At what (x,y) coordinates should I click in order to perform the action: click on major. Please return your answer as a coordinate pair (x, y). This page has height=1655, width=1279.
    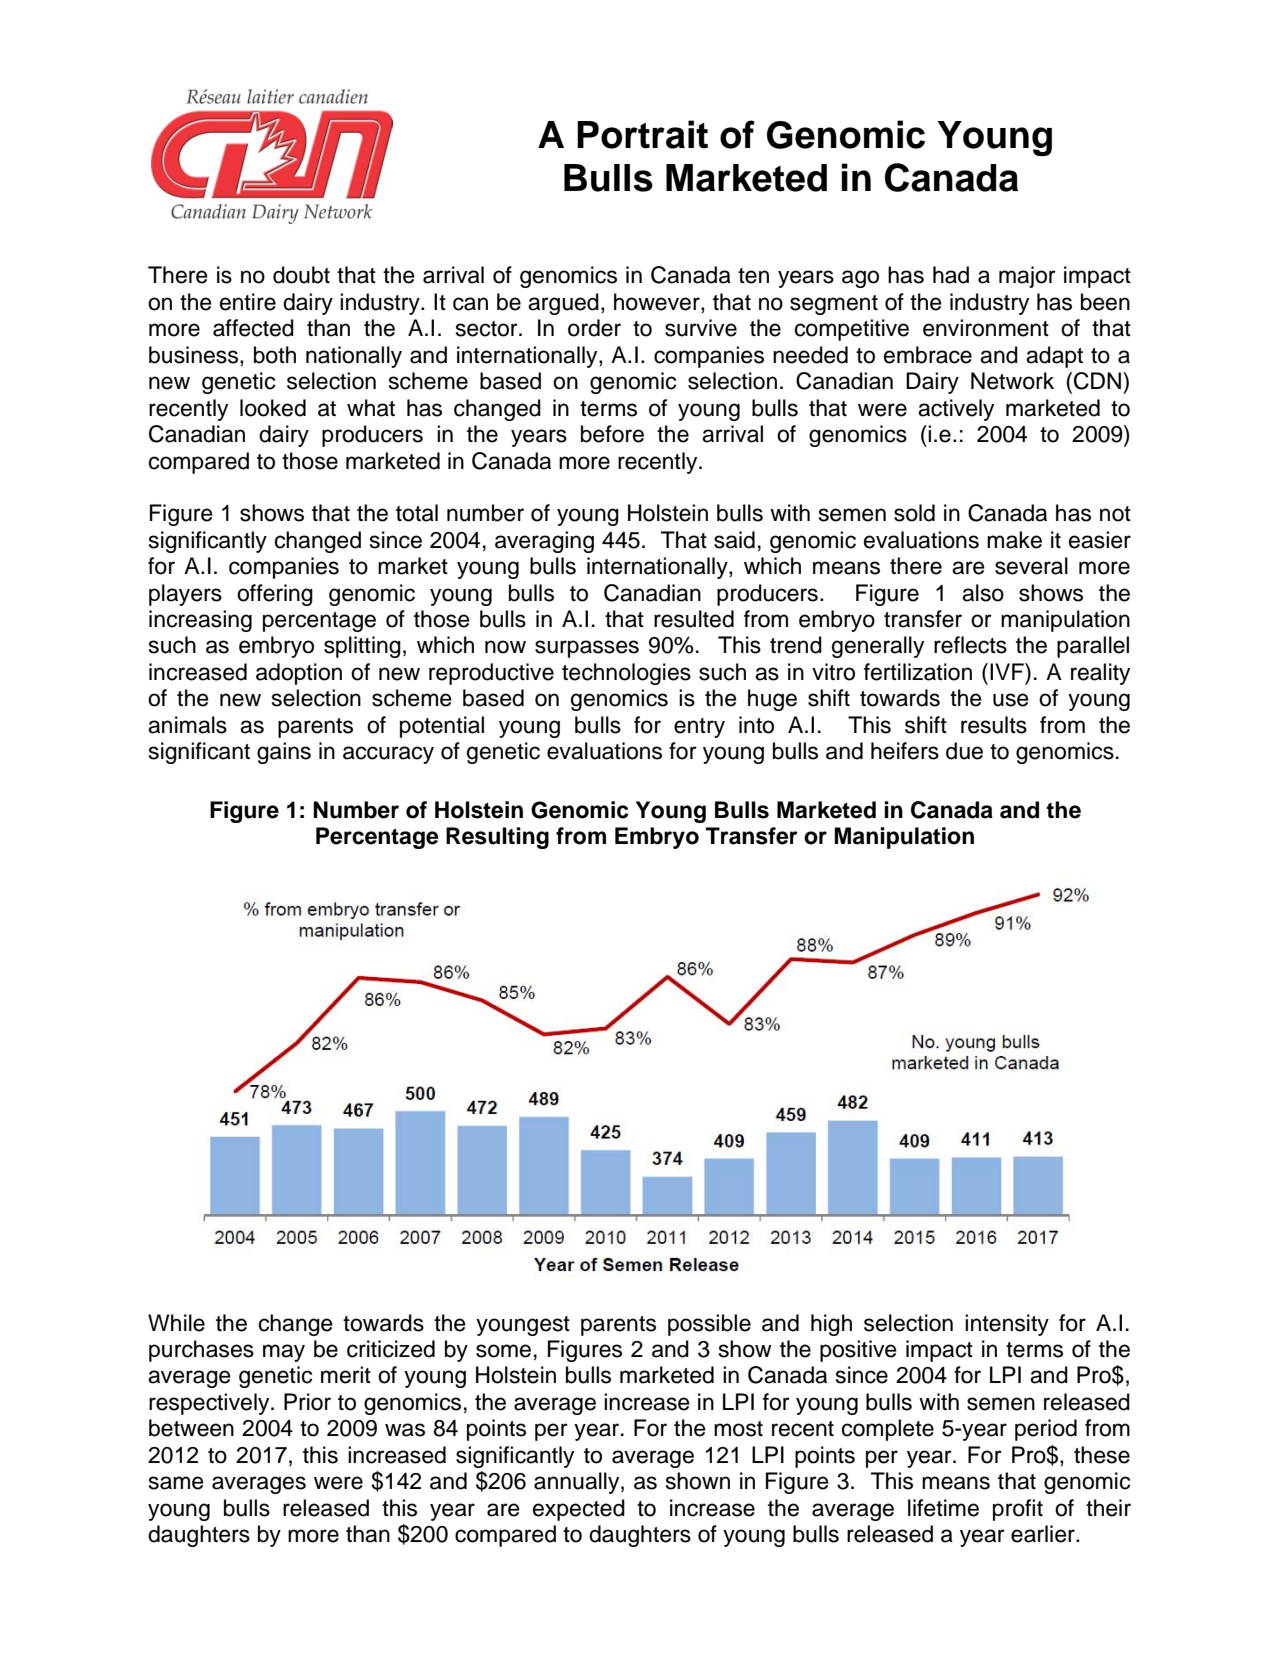
    Looking at the image, I should click on (1027, 277).
